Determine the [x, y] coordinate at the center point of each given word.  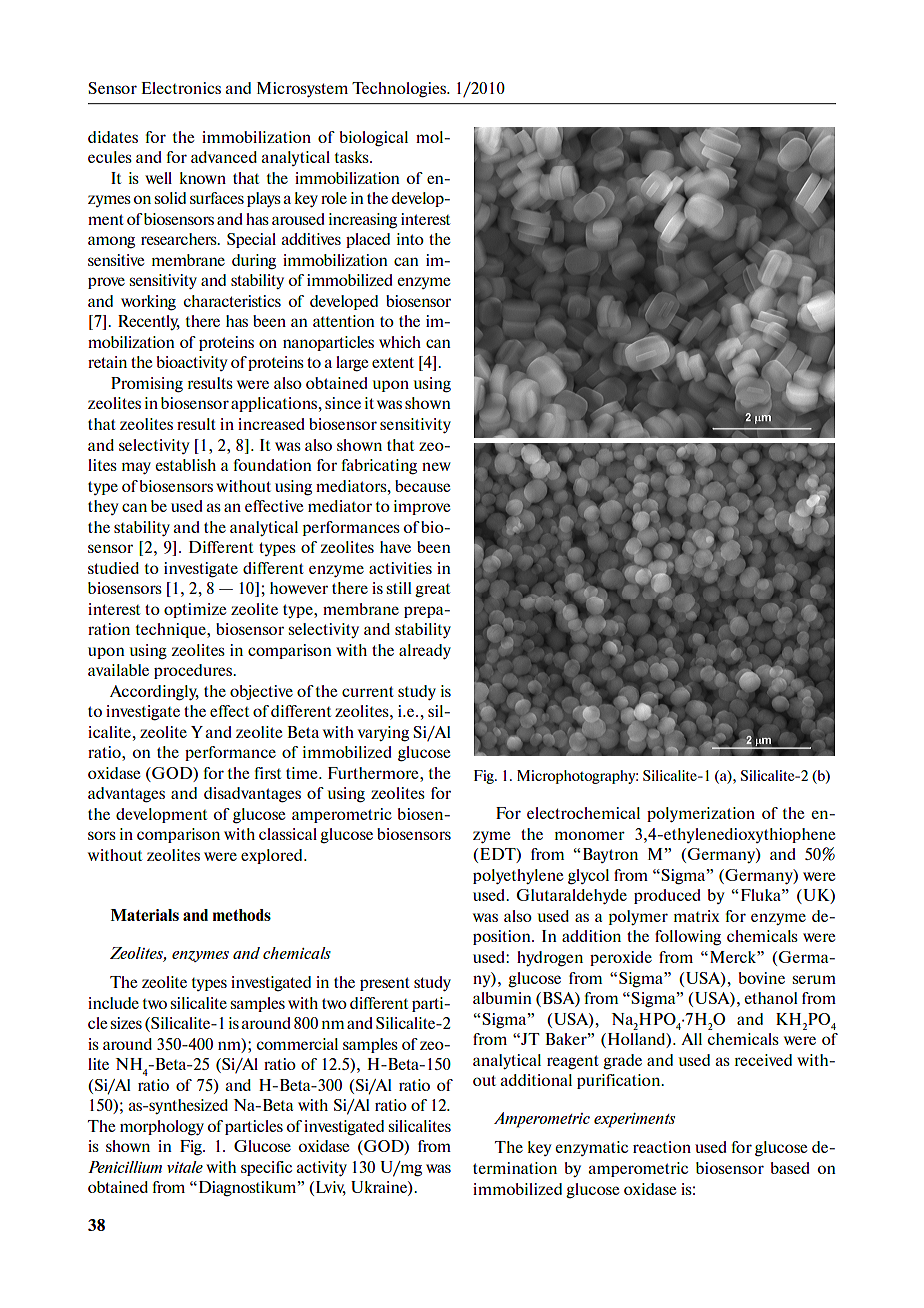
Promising [147, 385]
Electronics [181, 88]
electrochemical [583, 813]
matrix [696, 916]
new [436, 466]
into [410, 239]
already [425, 651]
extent [393, 362]
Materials [145, 915]
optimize [195, 610]
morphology [162, 1128]
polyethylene [518, 876]
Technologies [400, 90]
